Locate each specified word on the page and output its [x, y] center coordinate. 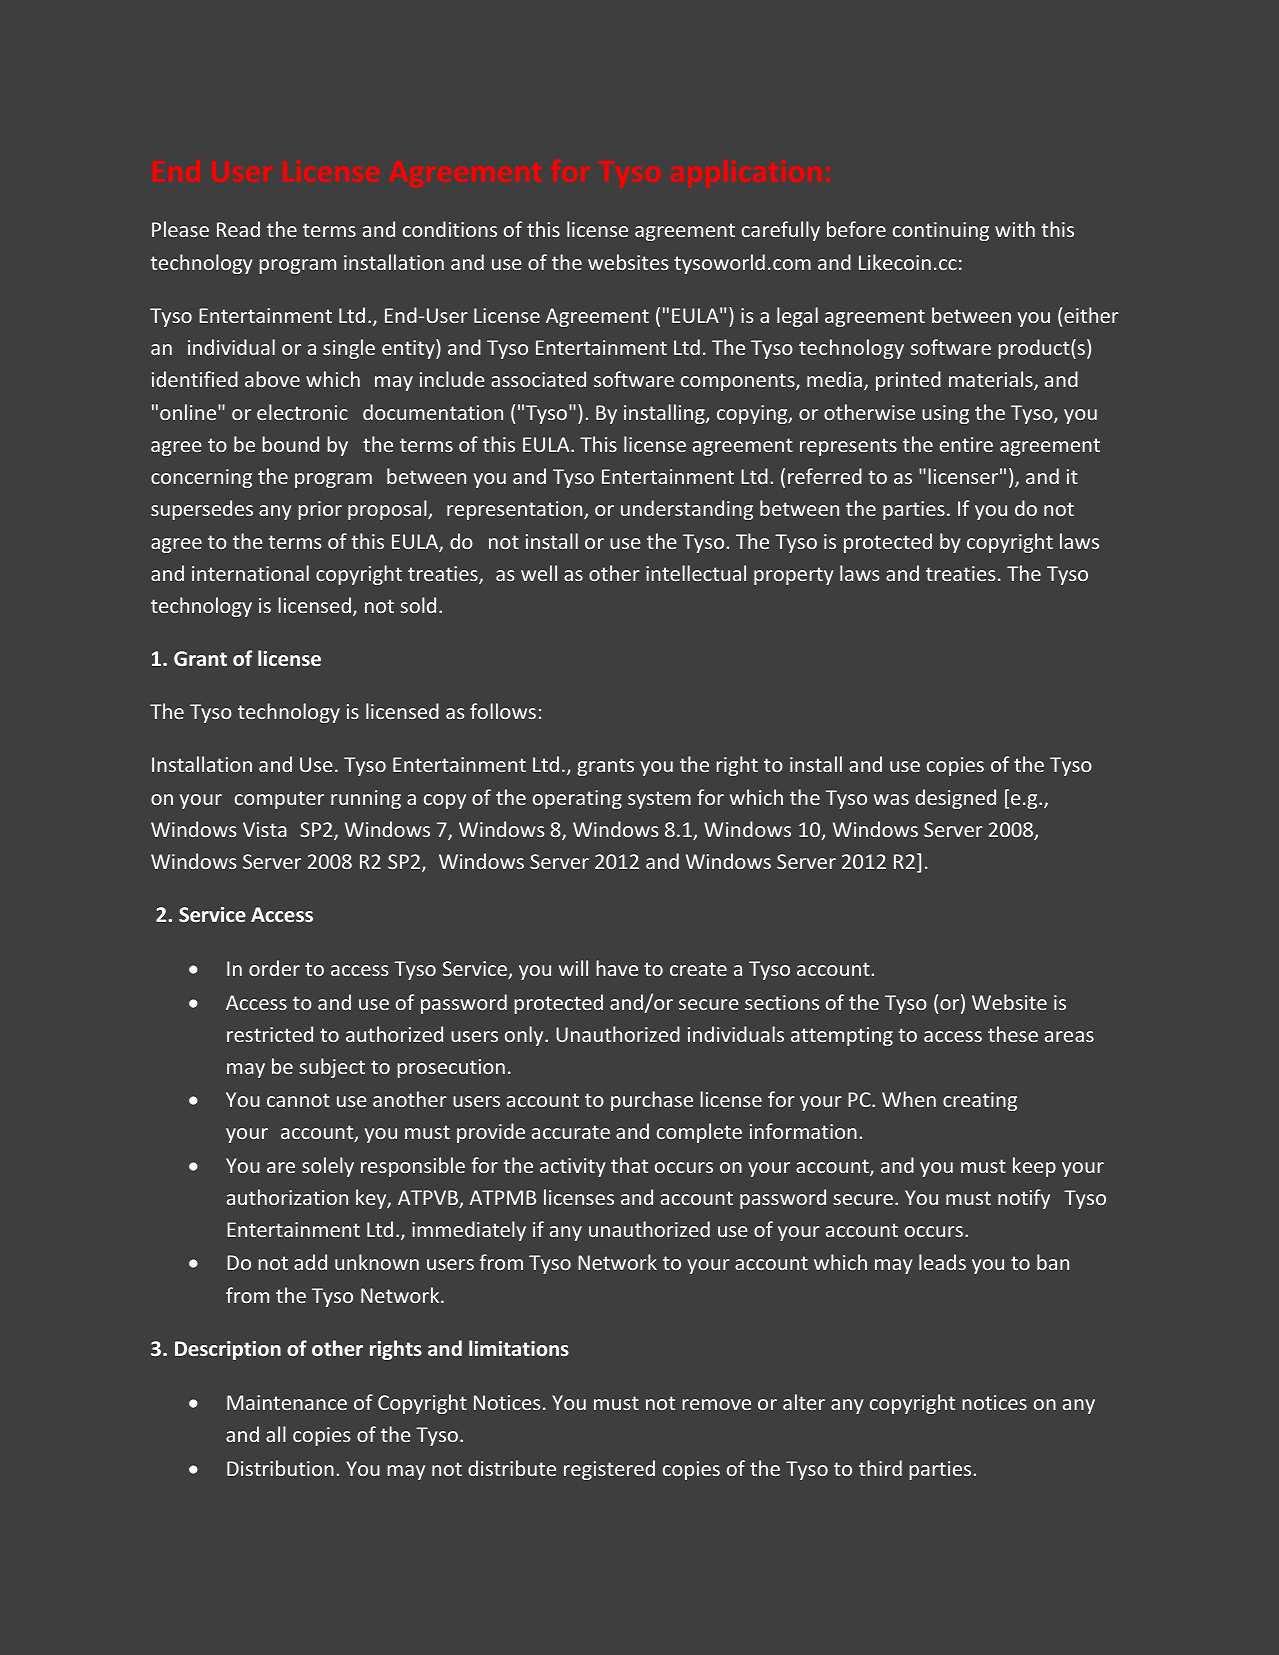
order [274, 968]
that [629, 1165]
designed [955, 799]
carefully [781, 231]
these [1013, 1034]
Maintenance [287, 1402]
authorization [287, 1197]
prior [320, 510]
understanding [687, 510]
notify [1024, 1199]
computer [279, 800]
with [1015, 229]
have [617, 968]
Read [238, 229]
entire [966, 444]
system [659, 800]
